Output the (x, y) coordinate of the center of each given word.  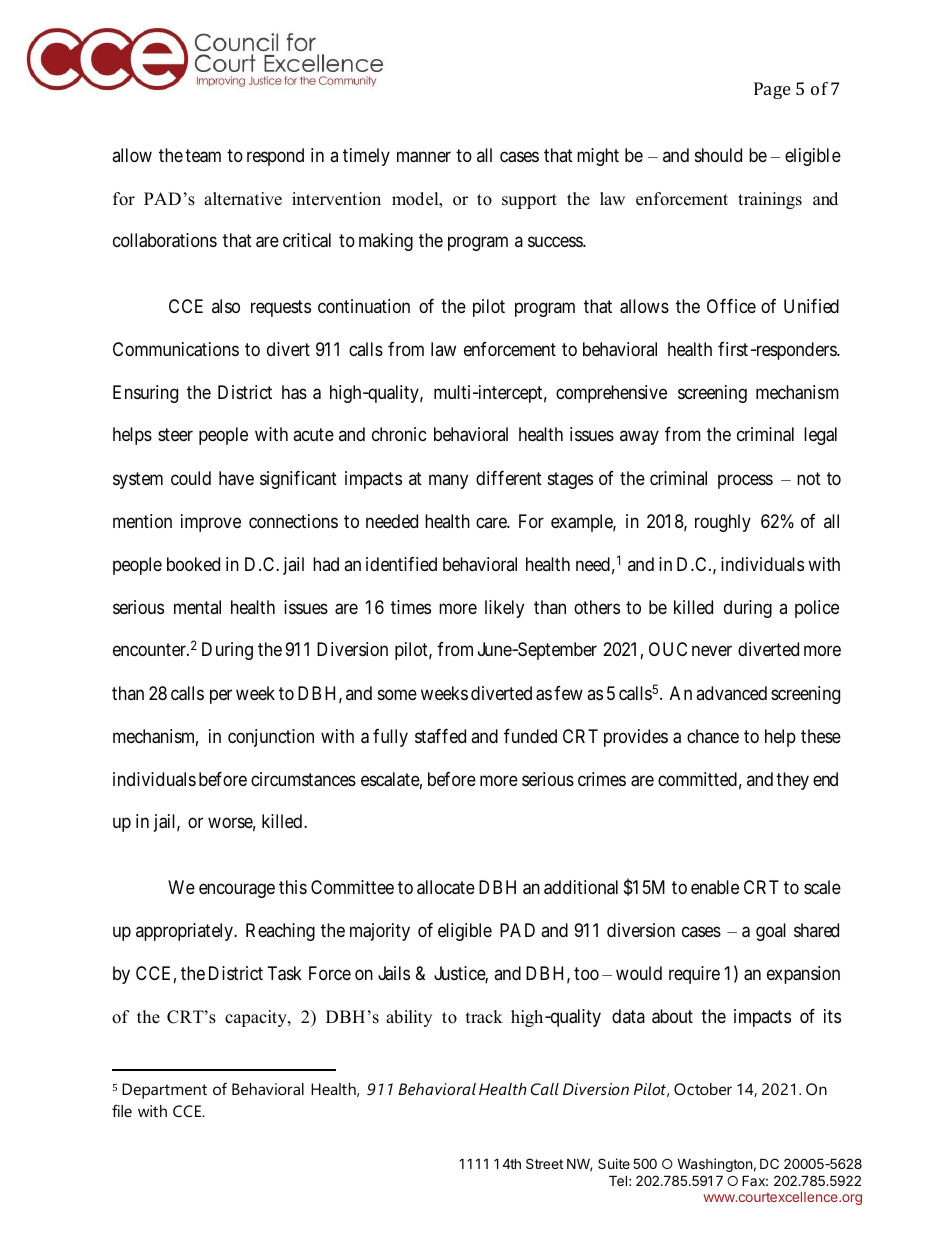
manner (424, 157)
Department (164, 1091)
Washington (714, 1165)
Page (772, 90)
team (203, 156)
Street (544, 1163)
